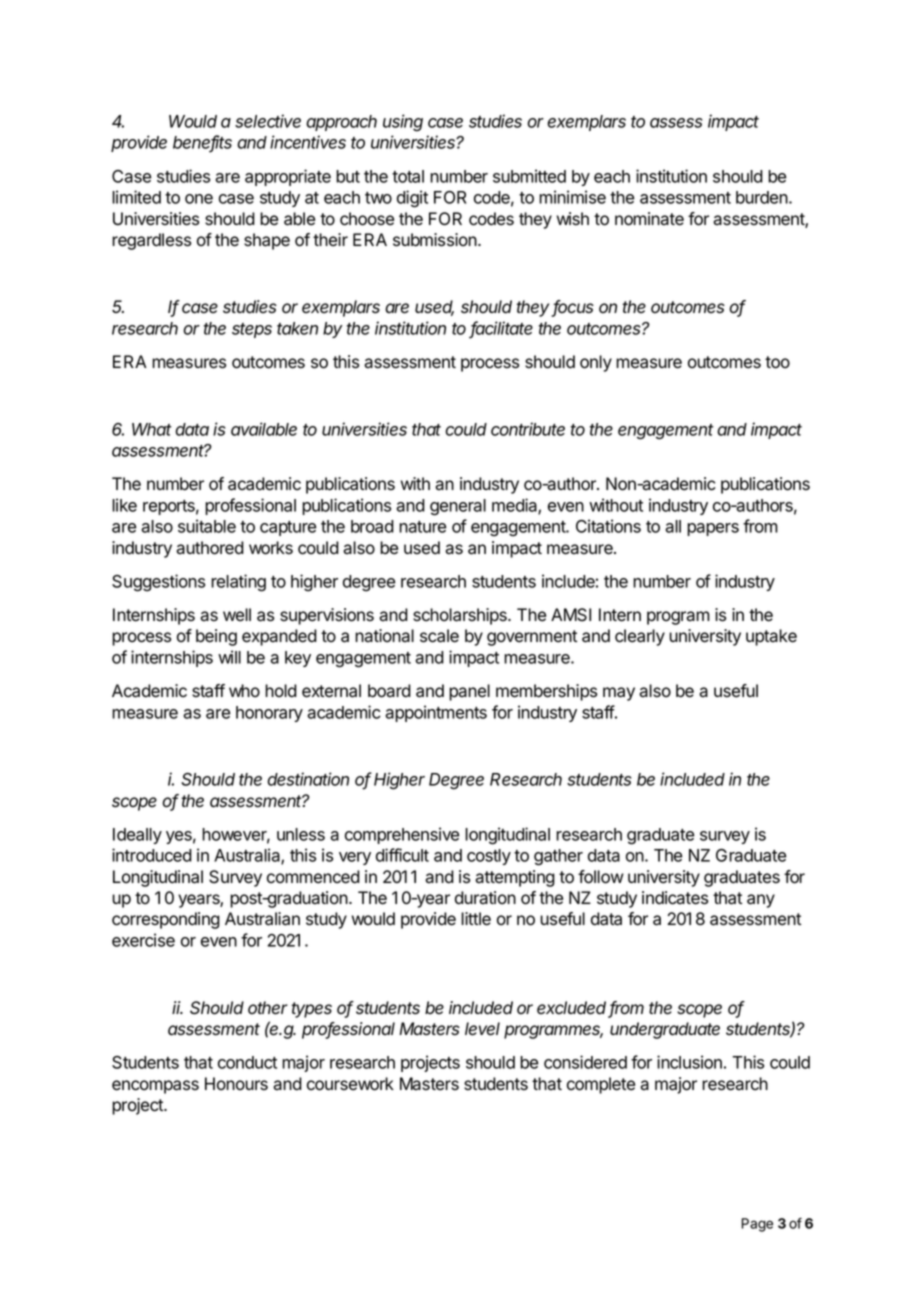 The height and width of the screenshot is (1308, 924). Describe the element at coordinates (461, 616) in the screenshot. I see `scholarships` at that location.
